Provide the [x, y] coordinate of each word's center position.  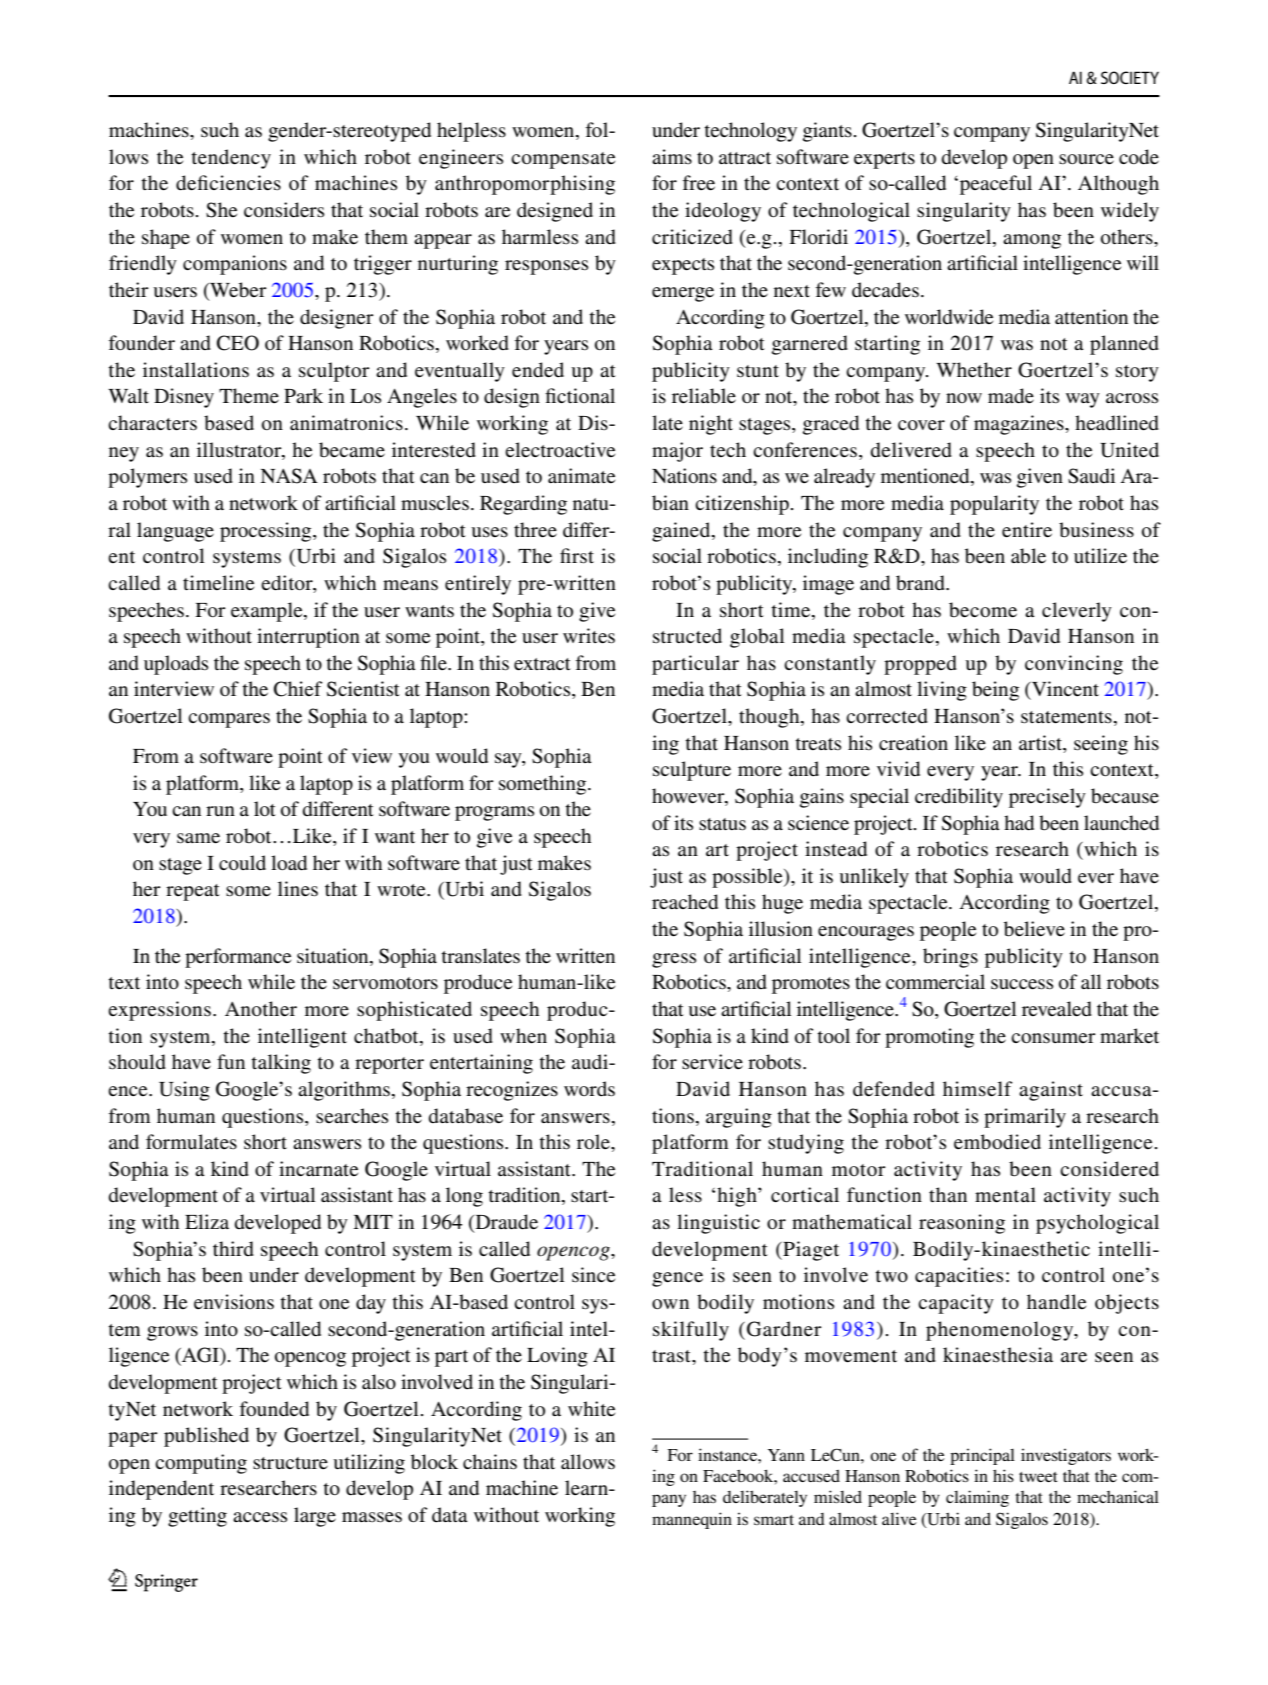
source [1086, 159]
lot [265, 808]
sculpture [692, 771]
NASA [289, 476]
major [677, 452]
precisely [1047, 798]
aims [672, 157]
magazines [1020, 425]
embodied [997, 1142]
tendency [231, 159]
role [594, 1142]
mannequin [692, 1520]
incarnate [318, 1168]
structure [290, 1463]
